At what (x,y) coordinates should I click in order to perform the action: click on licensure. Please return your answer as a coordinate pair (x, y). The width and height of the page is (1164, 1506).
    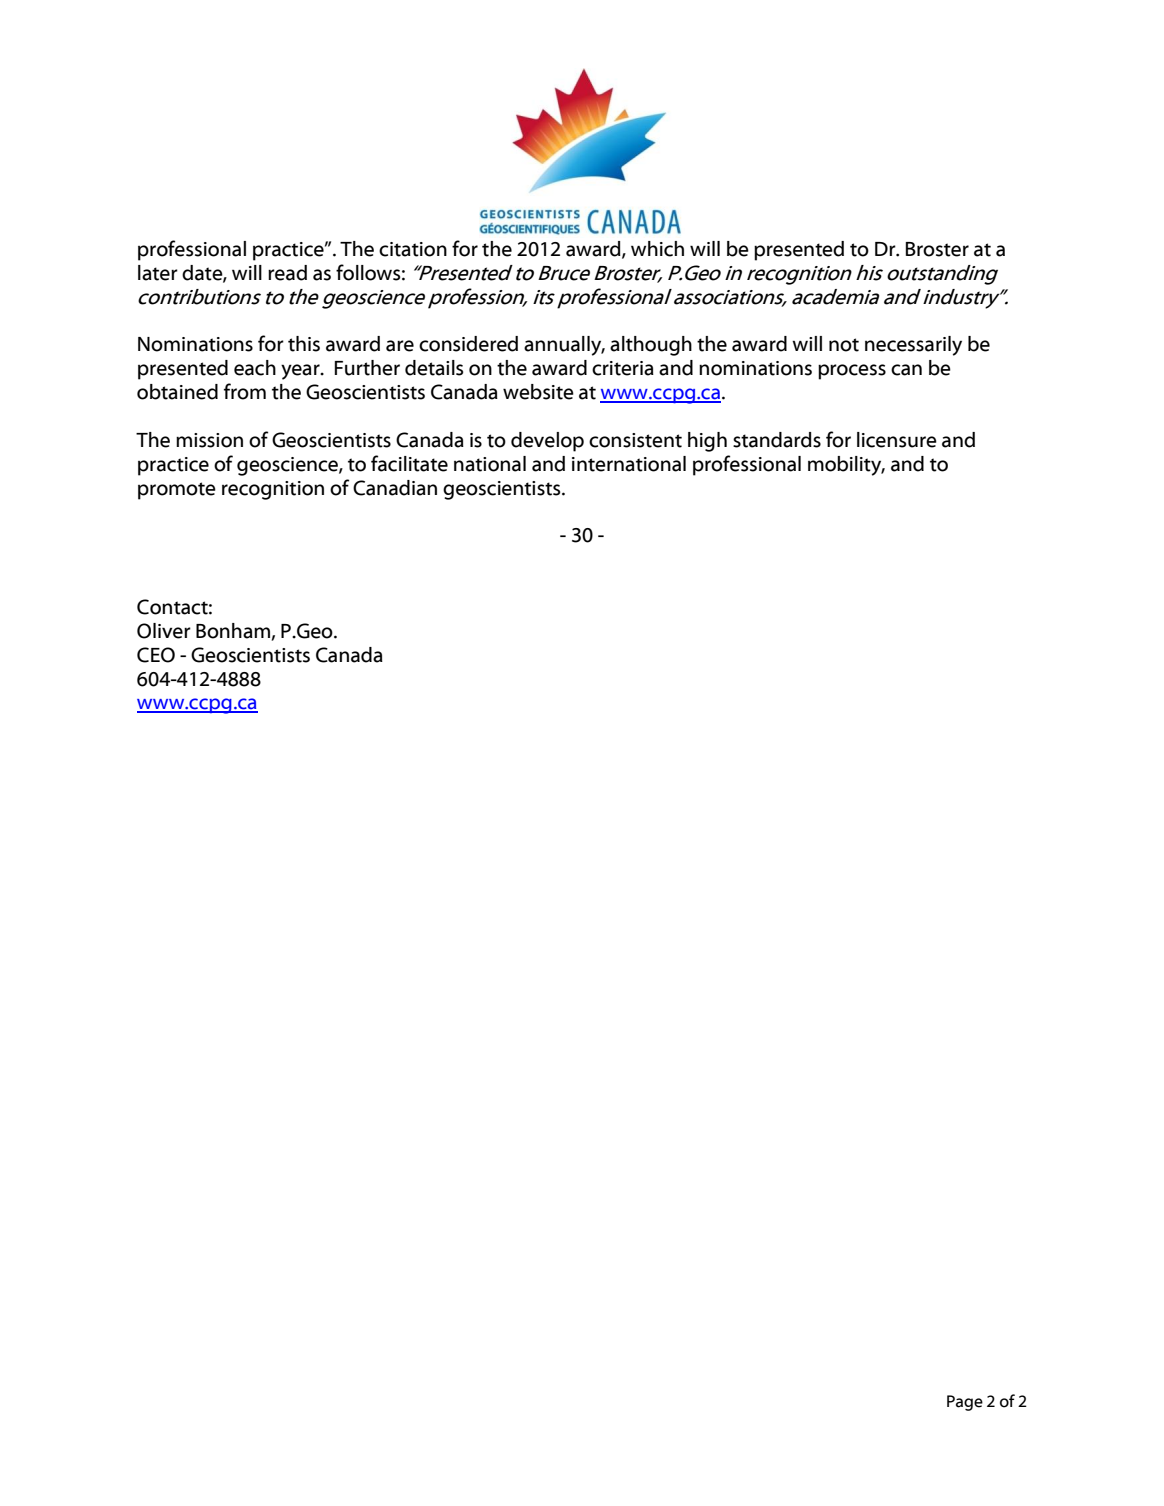
    Looking at the image, I should click on (897, 440).
